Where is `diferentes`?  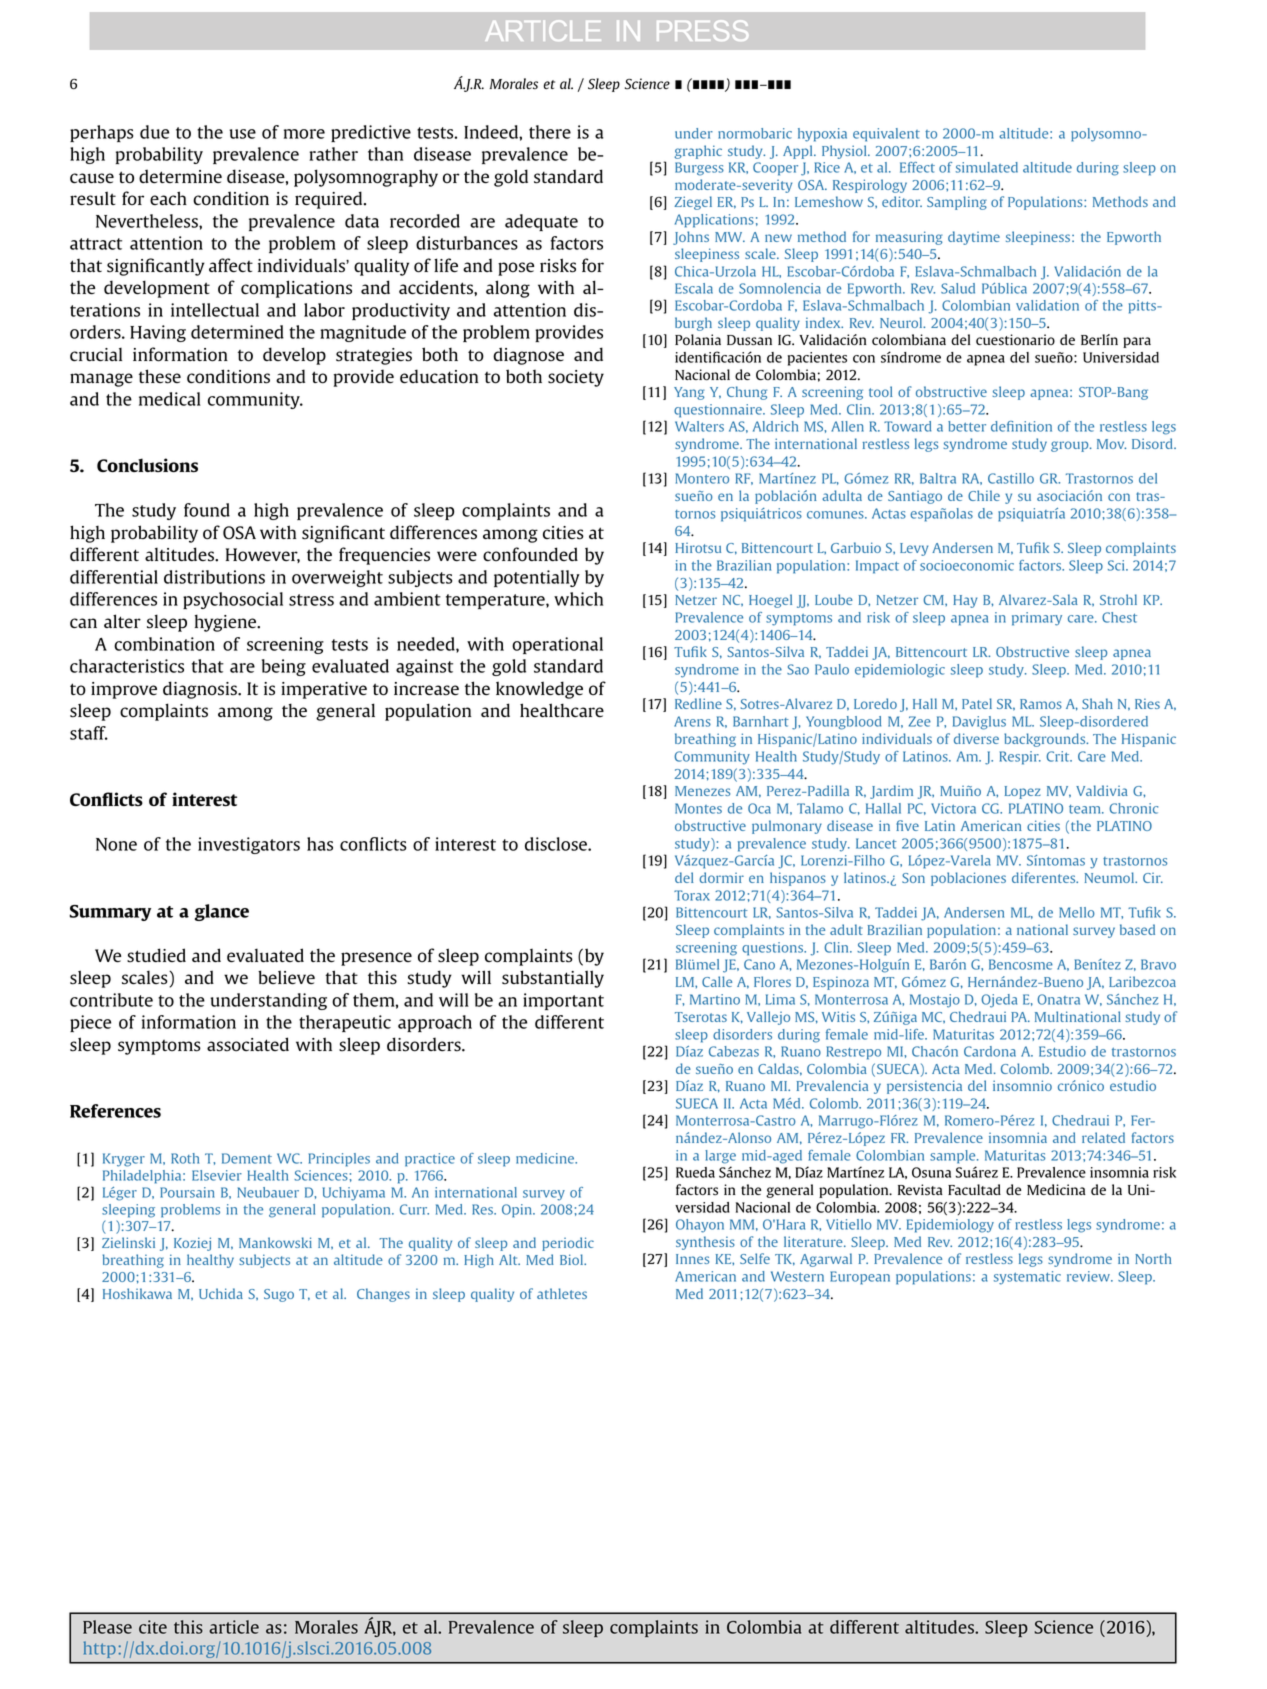 diferentes is located at coordinates (1045, 877).
